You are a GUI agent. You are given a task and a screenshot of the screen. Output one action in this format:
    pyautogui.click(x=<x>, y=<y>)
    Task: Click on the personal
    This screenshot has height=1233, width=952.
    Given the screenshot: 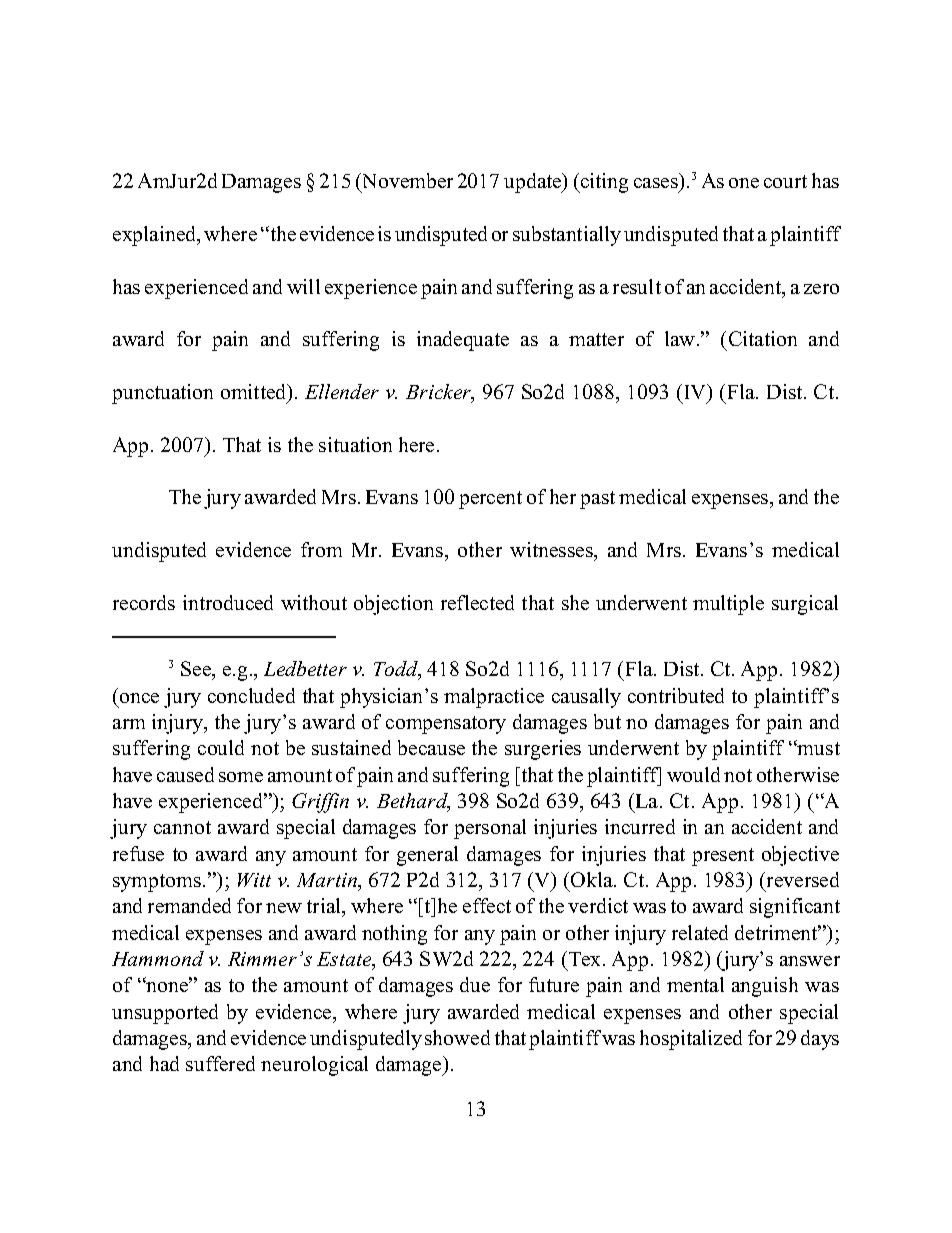 What is the action you would take?
    pyautogui.click(x=490, y=829)
